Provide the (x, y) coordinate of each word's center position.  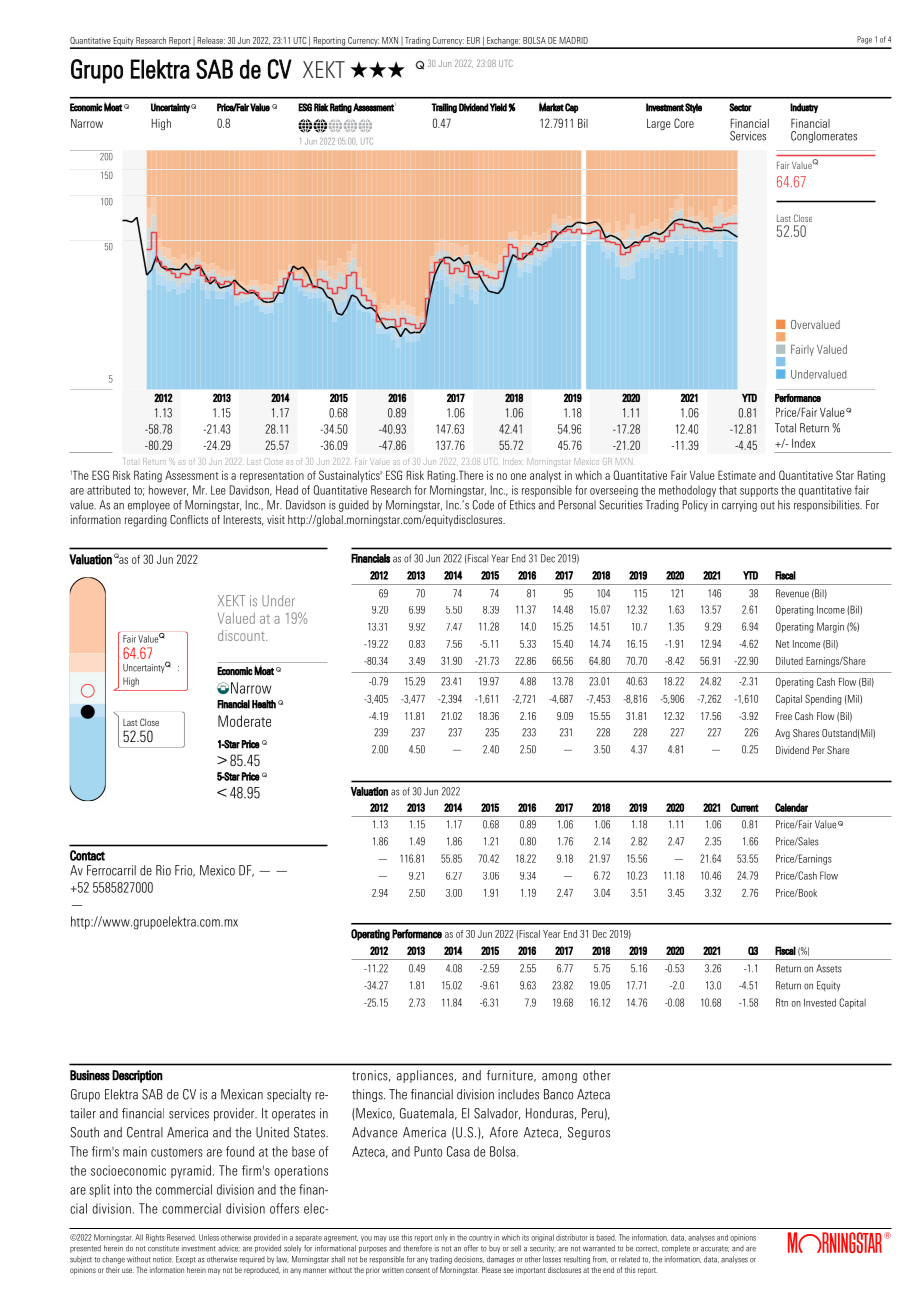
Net (782, 644)
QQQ (377, 69)
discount (242, 635)
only (441, 1238)
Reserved (181, 1237)
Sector (740, 107)
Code (483, 505)
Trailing (444, 108)
